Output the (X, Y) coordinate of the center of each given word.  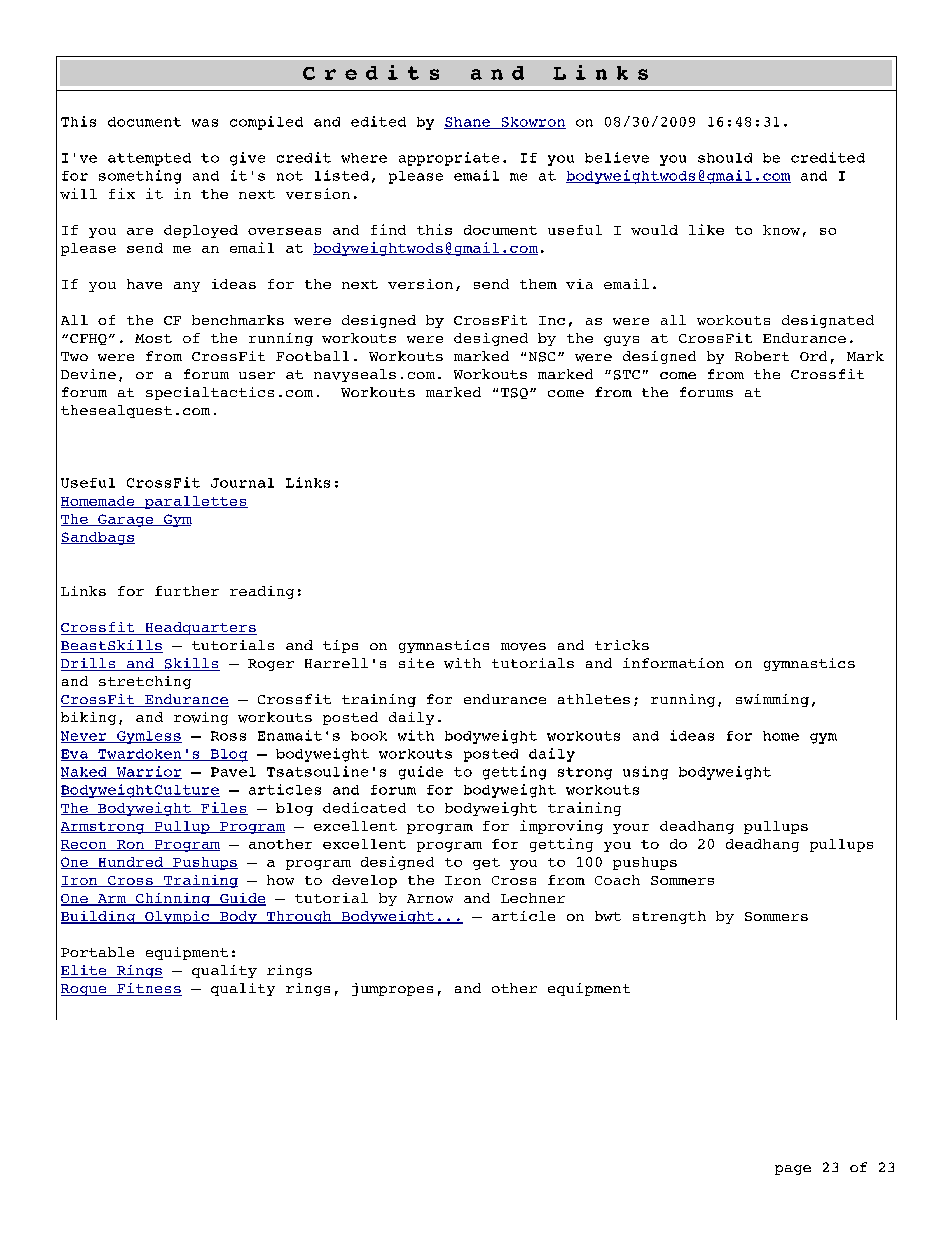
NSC (542, 357)
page (793, 1170)
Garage (126, 520)
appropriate (449, 159)
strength (669, 917)
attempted (149, 159)
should (725, 158)
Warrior (148, 772)
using (645, 773)
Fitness (148, 989)
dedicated (364, 807)
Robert (762, 356)
